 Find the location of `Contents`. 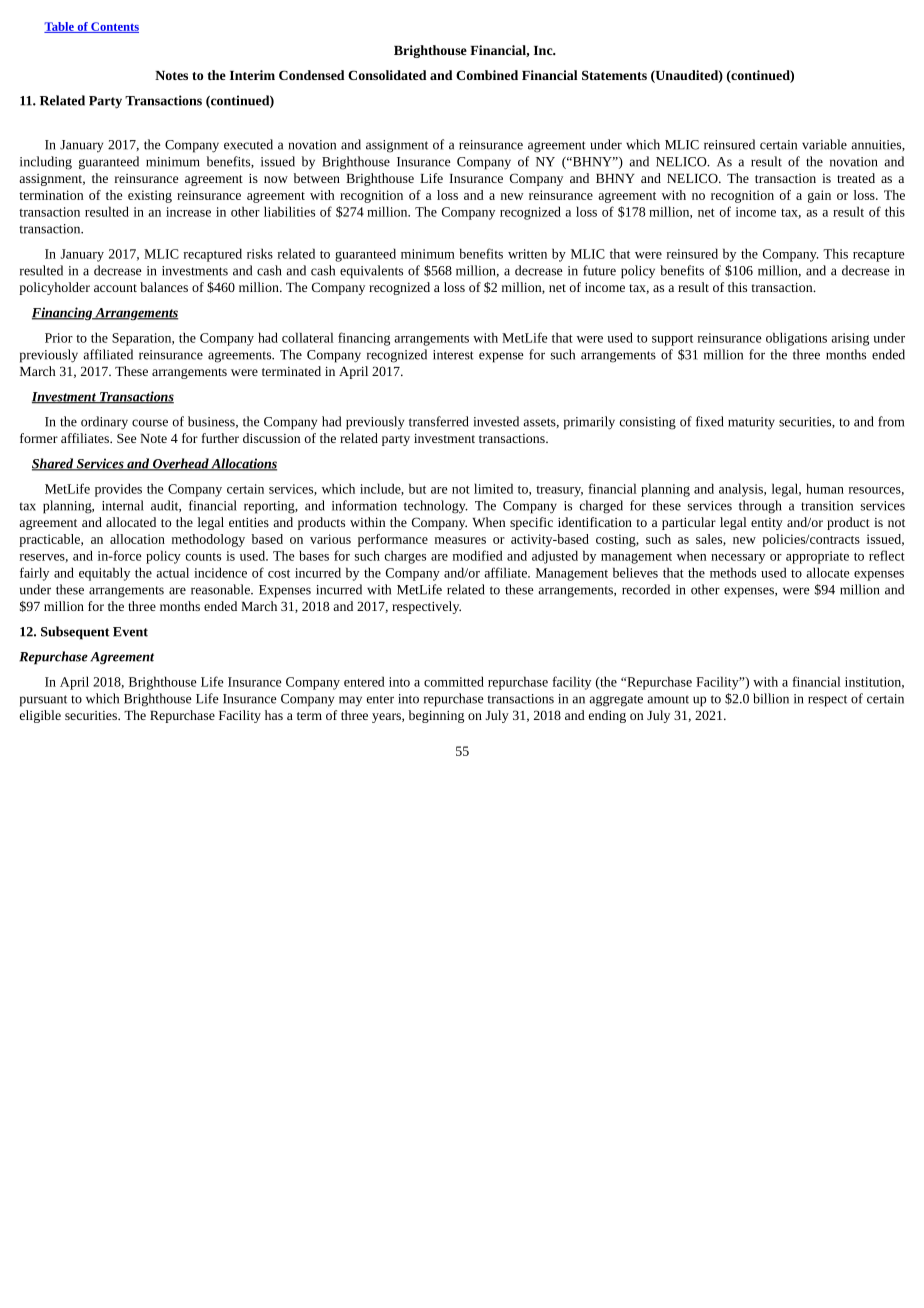

Contents is located at coordinates (114, 27).
